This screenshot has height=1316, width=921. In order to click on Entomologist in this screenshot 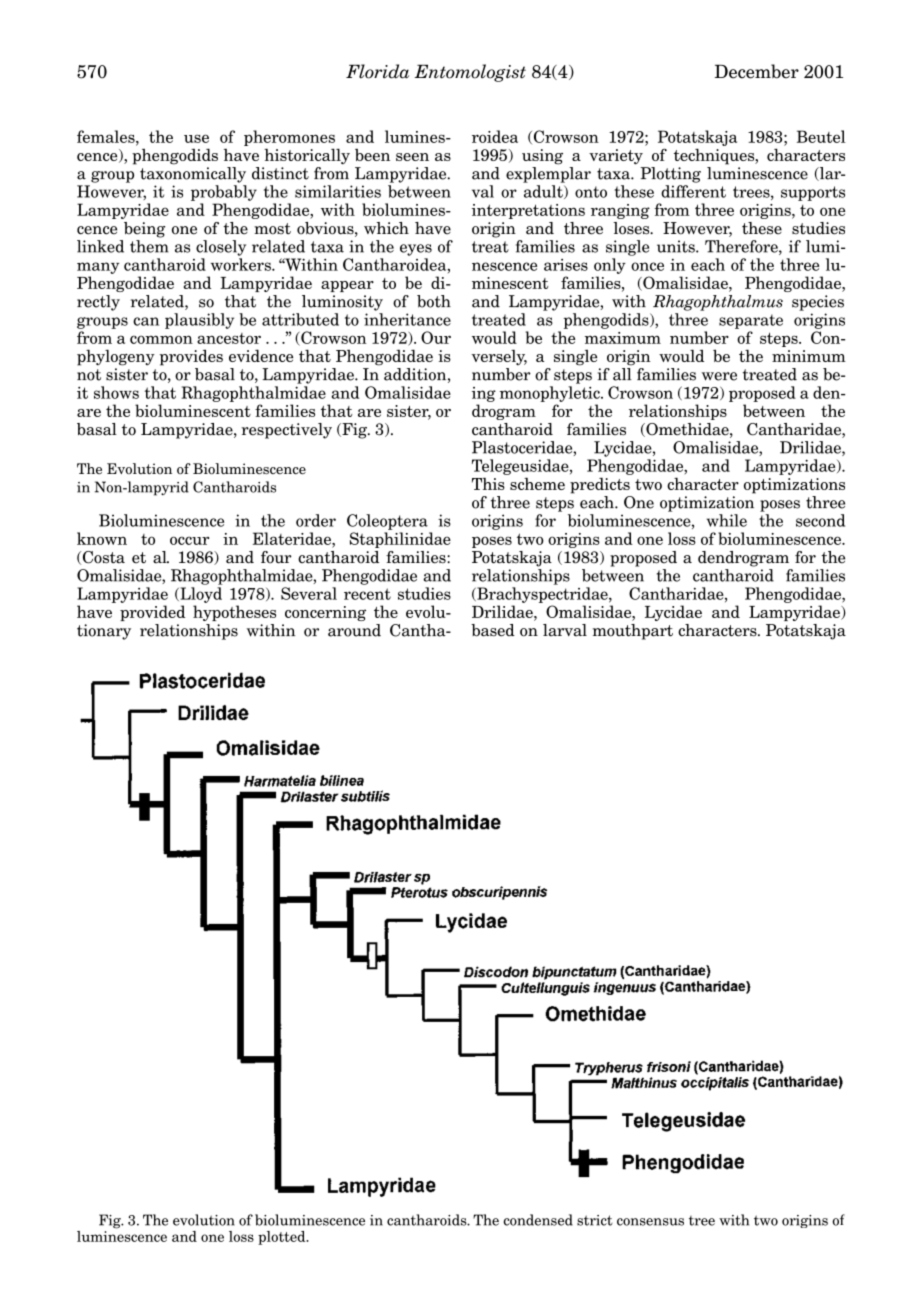, I will do `click(470, 73)`.
